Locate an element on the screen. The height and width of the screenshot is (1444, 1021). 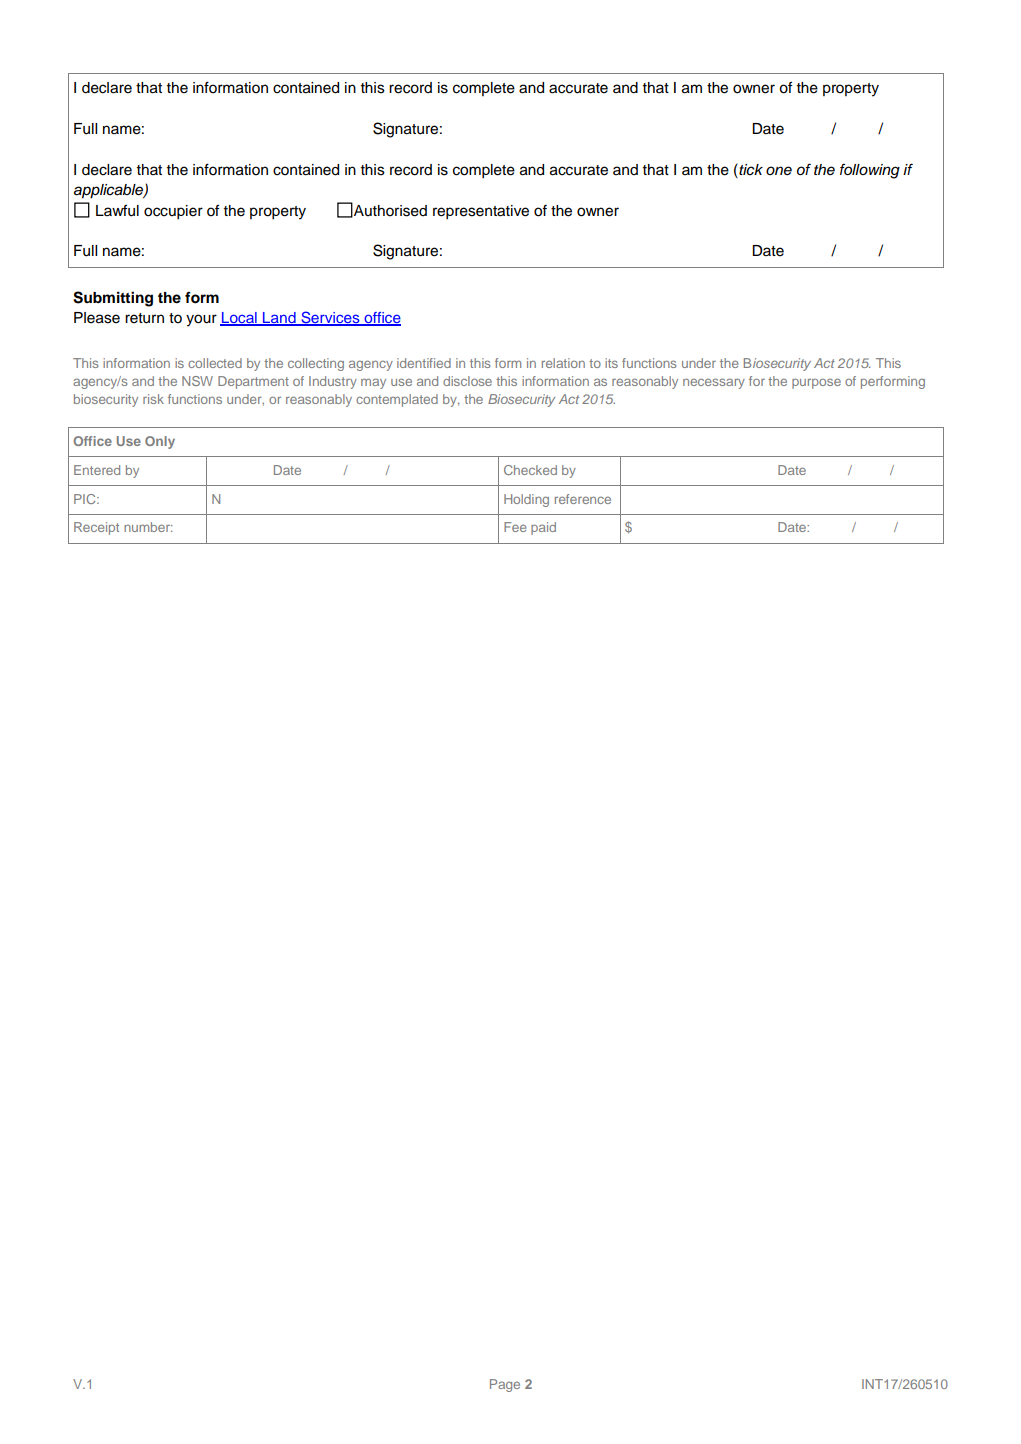
PIC is located at coordinates (86, 499).
